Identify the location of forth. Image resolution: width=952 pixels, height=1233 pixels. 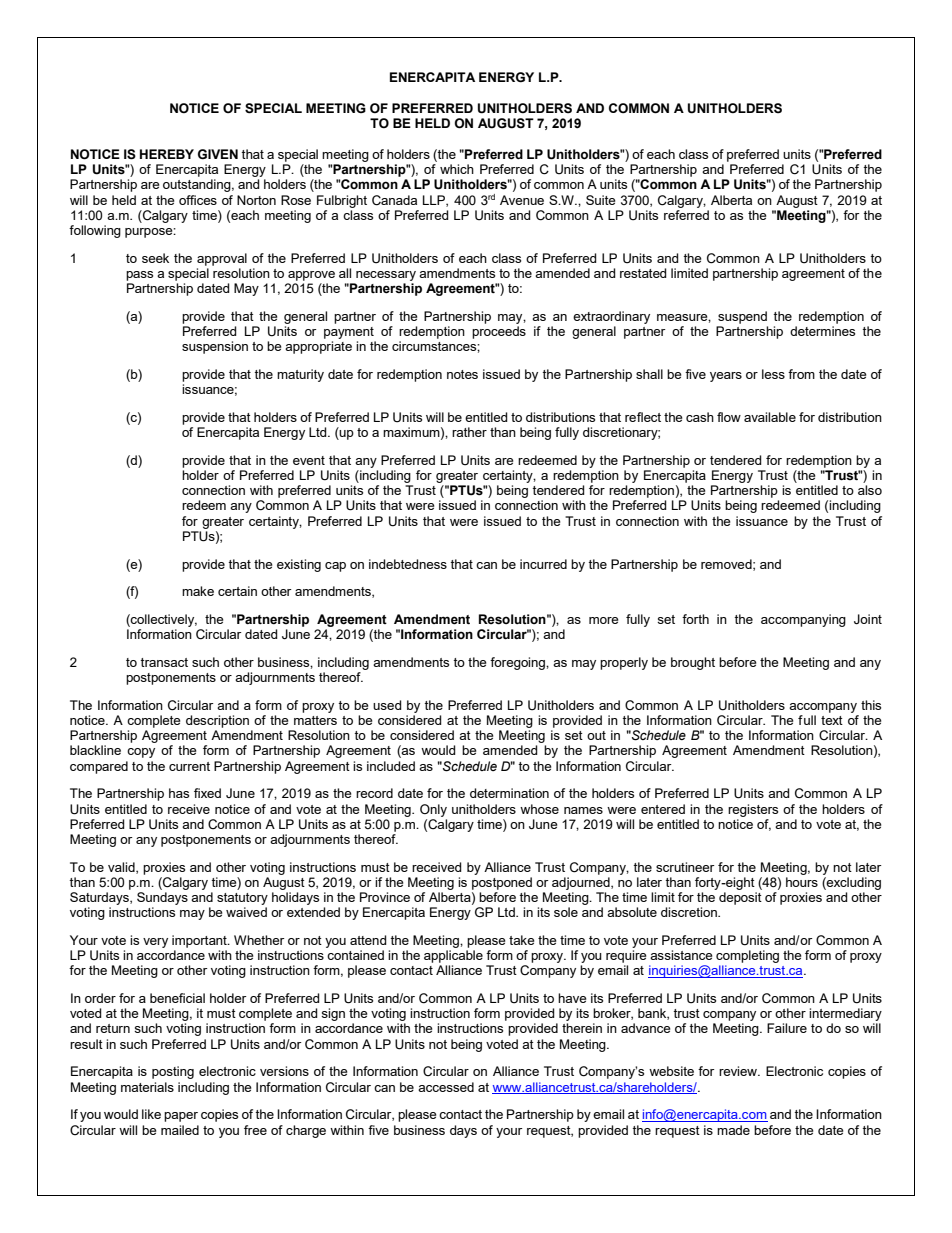
(695, 619).
